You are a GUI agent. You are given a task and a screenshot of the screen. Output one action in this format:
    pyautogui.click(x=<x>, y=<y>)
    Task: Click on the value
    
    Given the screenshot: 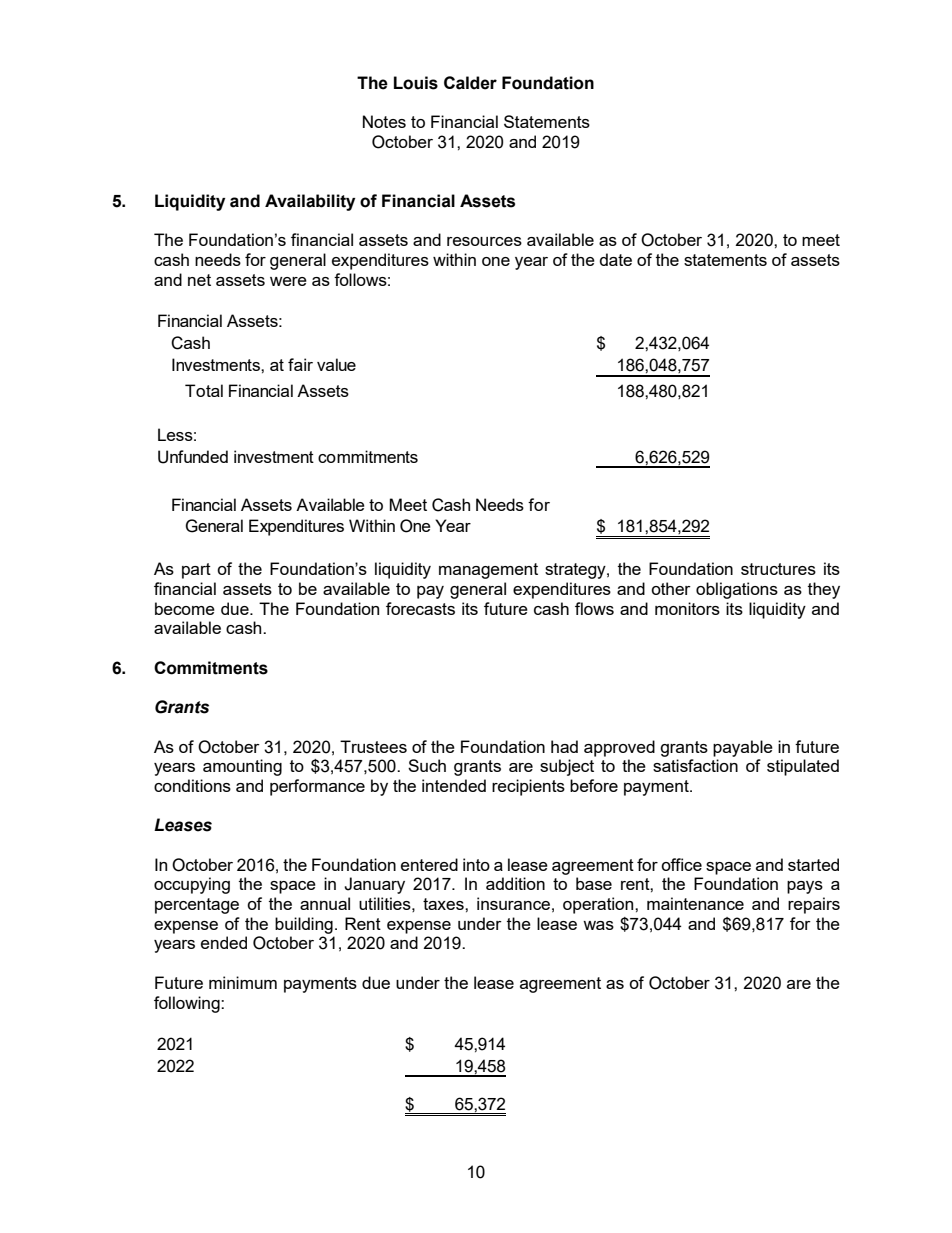 What is the action you would take?
    pyautogui.click(x=336, y=364)
